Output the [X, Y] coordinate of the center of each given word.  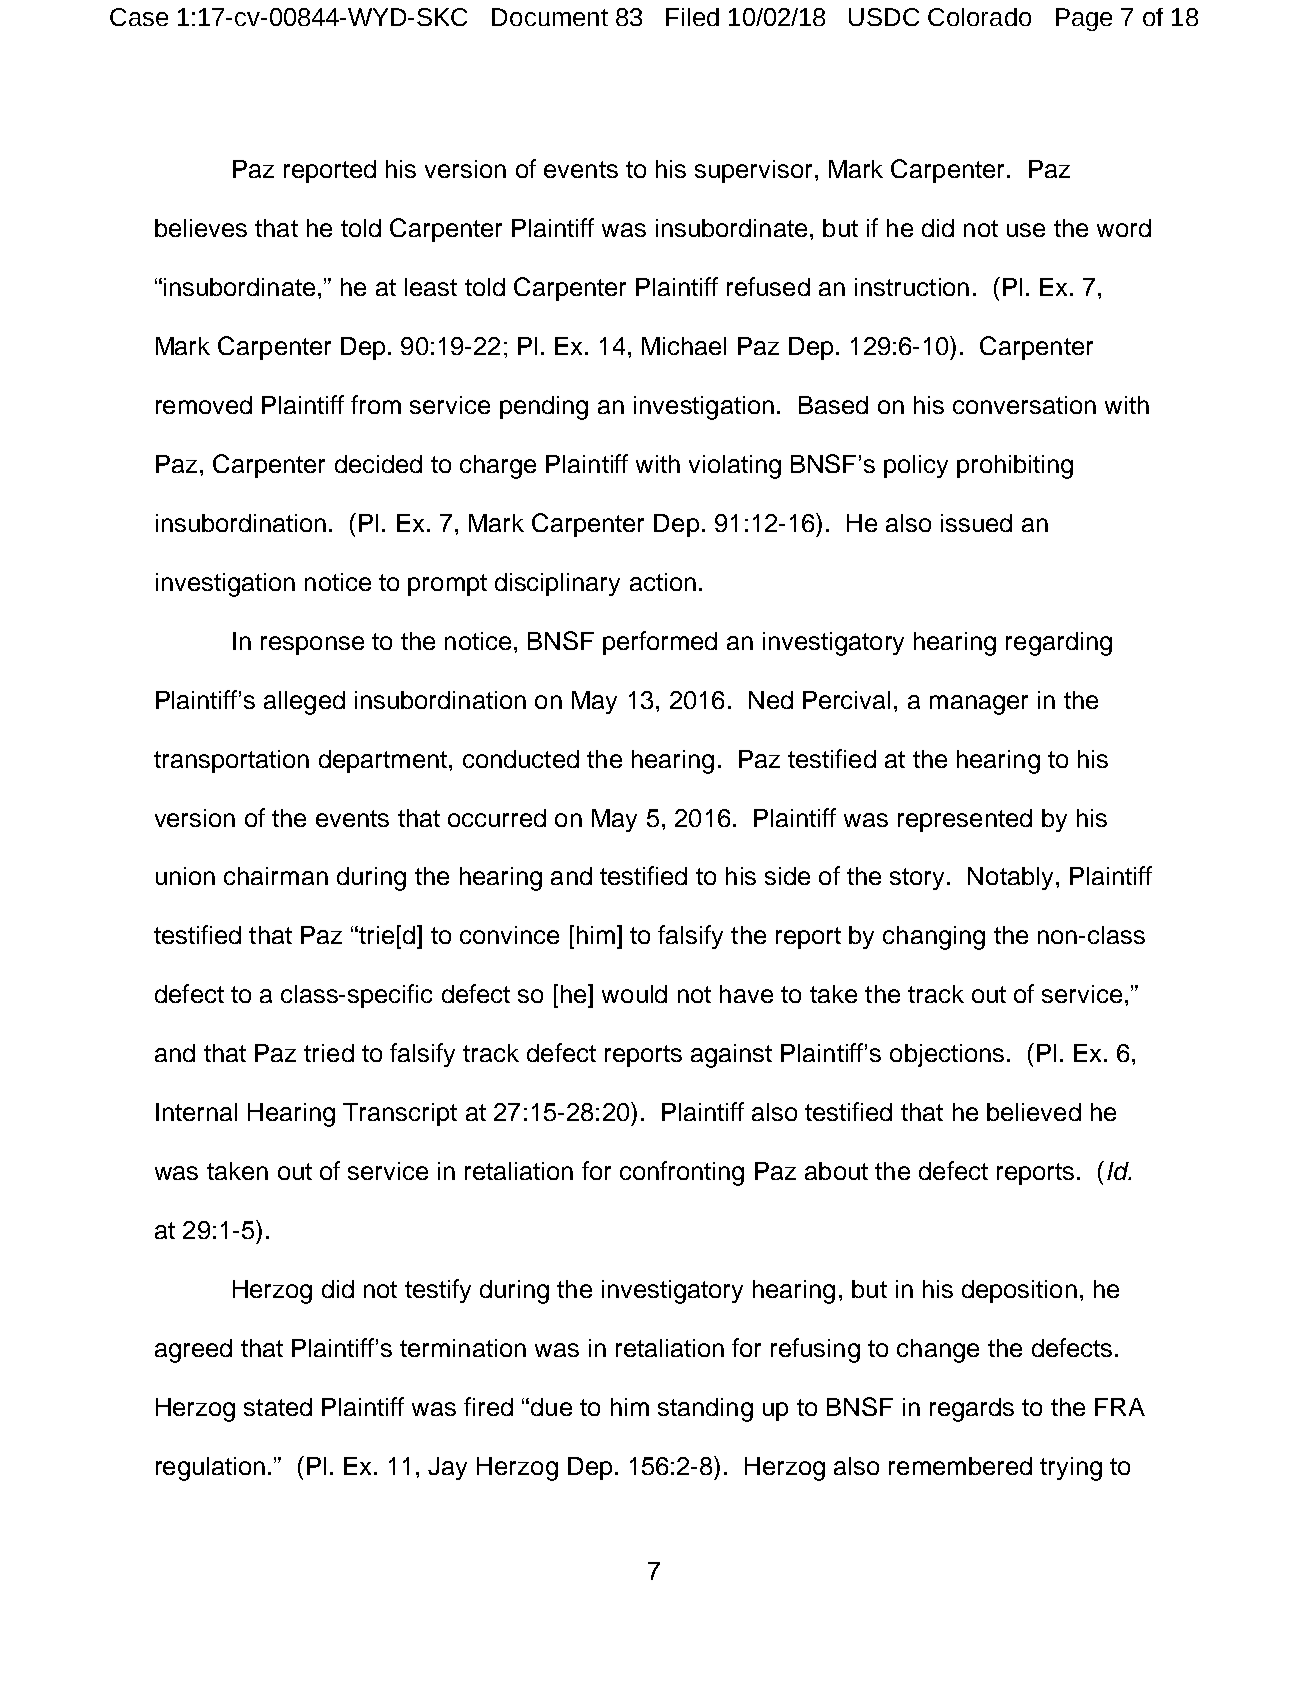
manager [979, 705]
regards [972, 1410]
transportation [231, 761]
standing [705, 1410]
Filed [692, 17]
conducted [521, 759]
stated [278, 1407]
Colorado [979, 17]
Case [139, 17]
